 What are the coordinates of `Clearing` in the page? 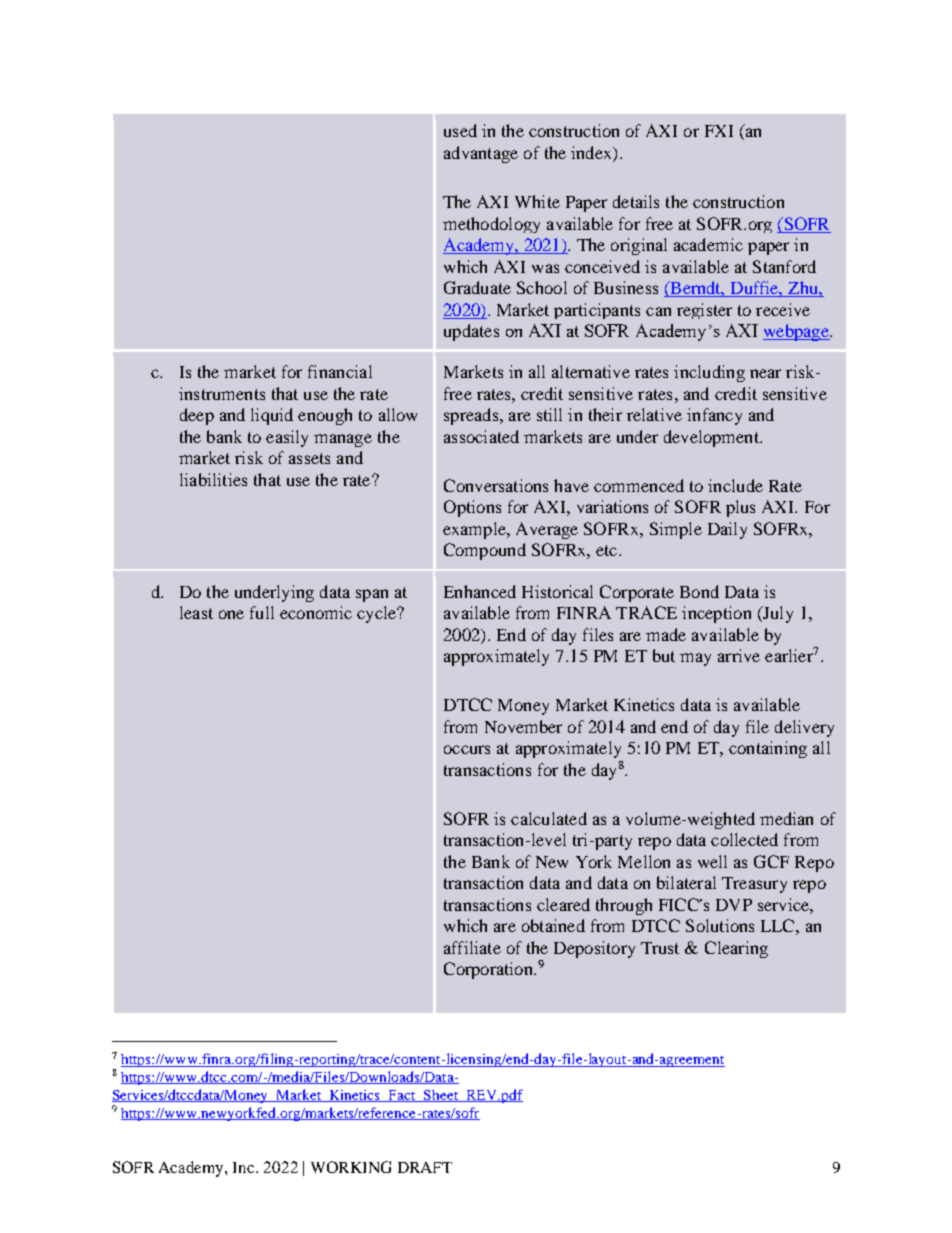 It's located at (736, 949).
